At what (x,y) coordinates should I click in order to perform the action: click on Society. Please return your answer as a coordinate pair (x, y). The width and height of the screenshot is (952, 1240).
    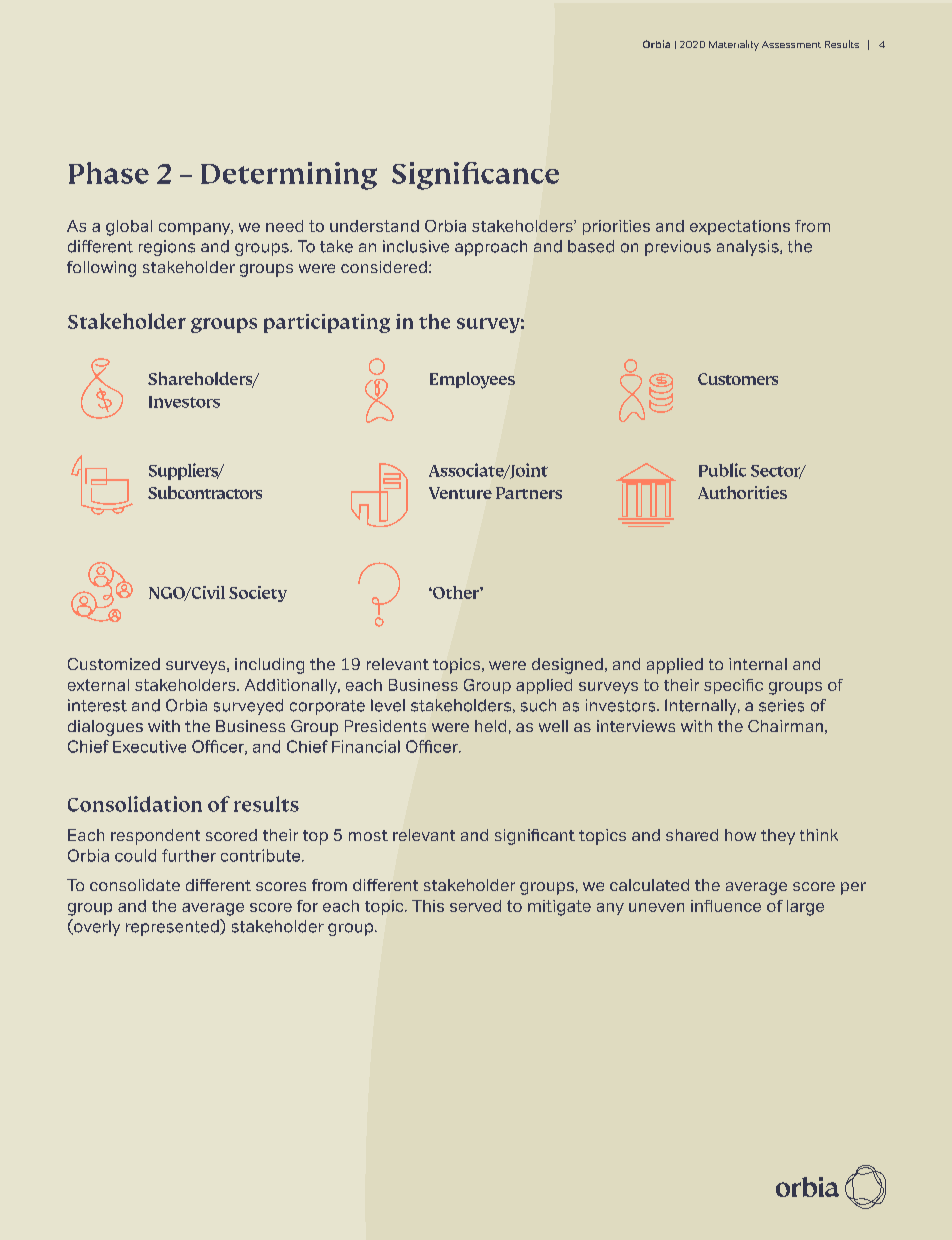
    Looking at the image, I should click on (258, 594).
